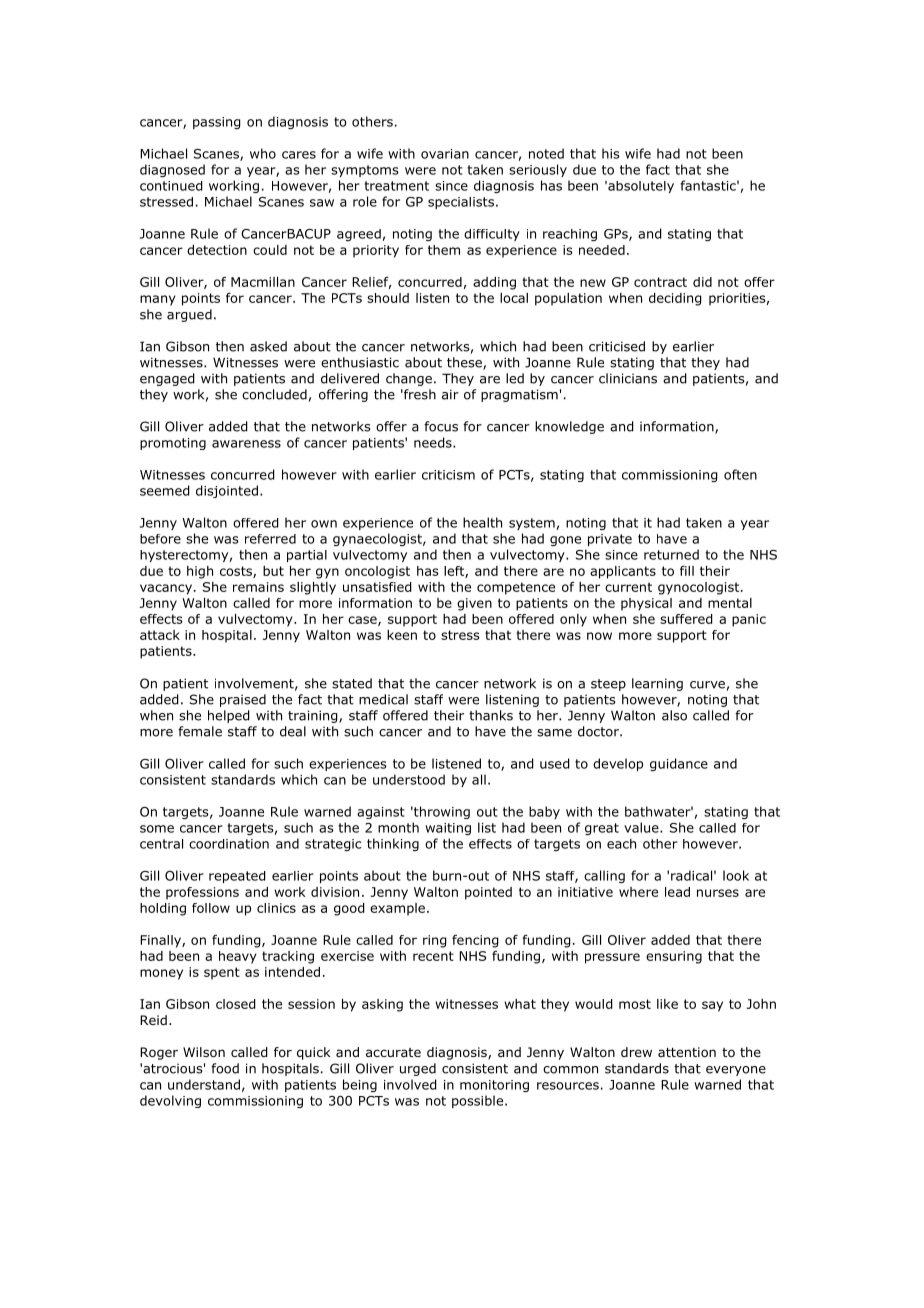 The width and height of the page is (924, 1308). I want to click on given, so click(474, 604).
